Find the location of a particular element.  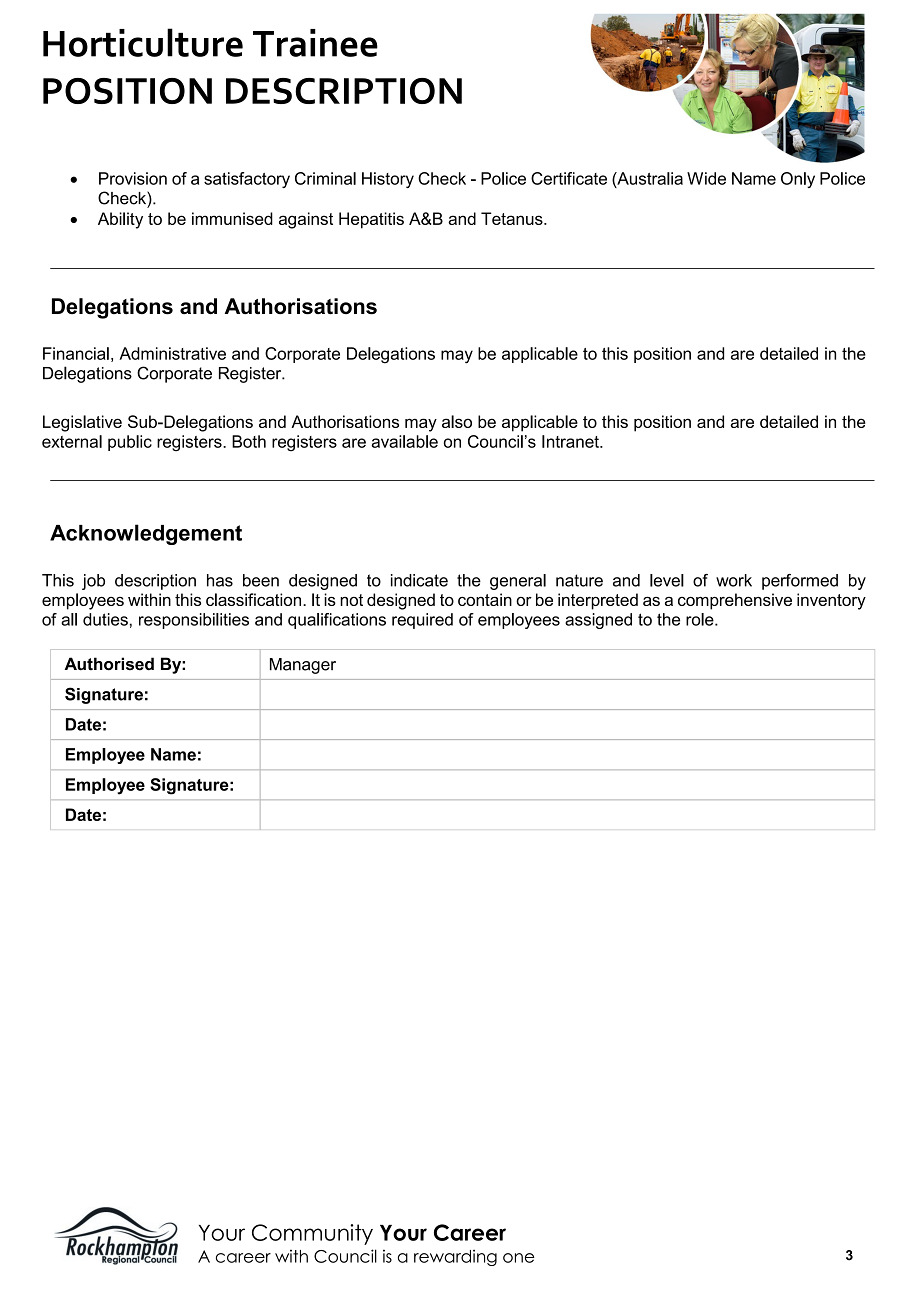

Wide is located at coordinates (706, 178).
